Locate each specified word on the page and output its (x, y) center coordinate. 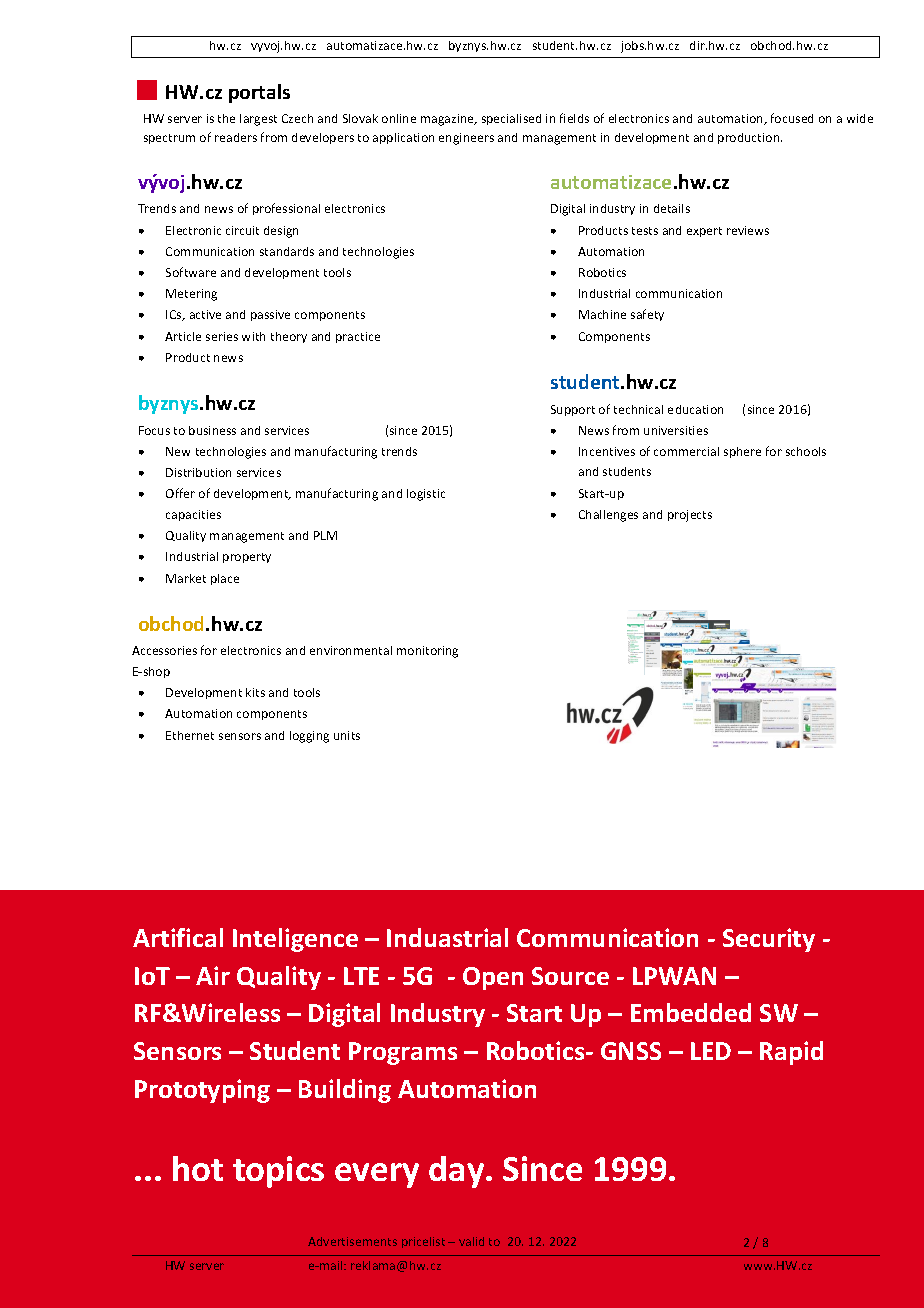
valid (471, 1241)
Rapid (791, 1053)
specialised (511, 119)
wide (860, 118)
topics (278, 1172)
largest (258, 120)
